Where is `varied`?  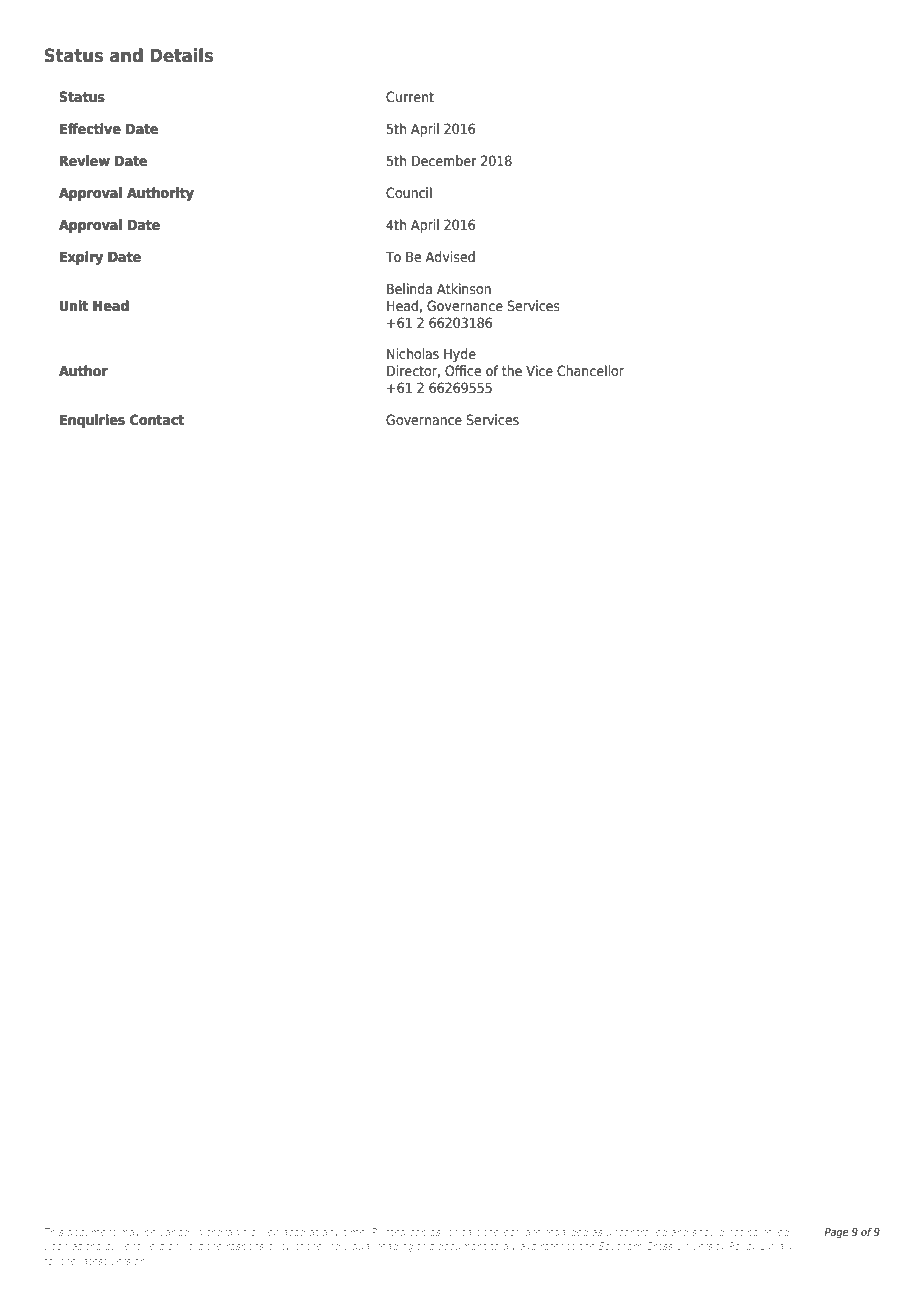 varied is located at coordinates (175, 1232).
